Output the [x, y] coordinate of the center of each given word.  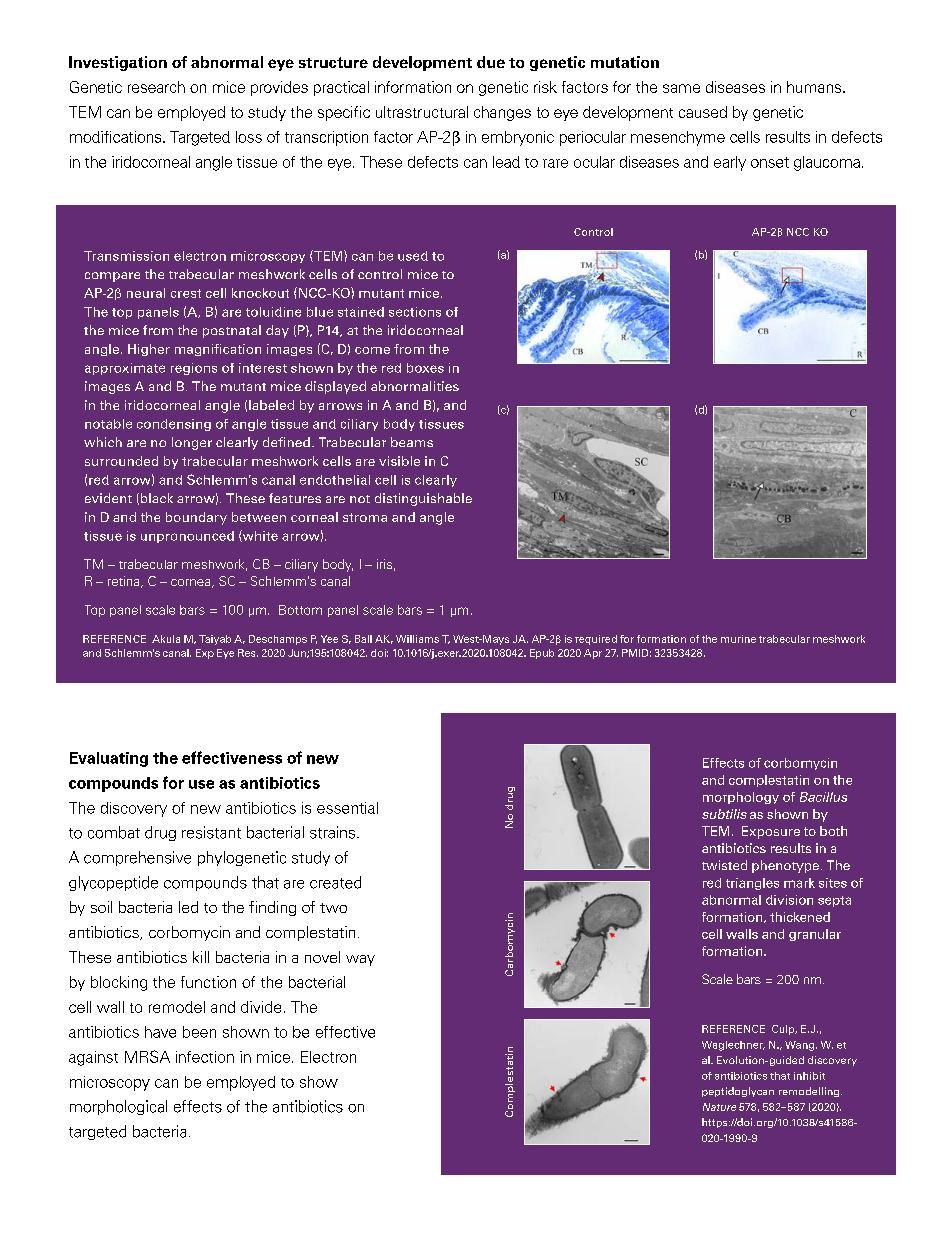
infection [205, 1057]
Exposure [771, 832]
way [360, 960]
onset [770, 162]
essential [347, 808]
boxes [425, 368]
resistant [211, 832]
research [156, 87]
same [681, 88]
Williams [417, 639]
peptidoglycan [738, 1092]
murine [738, 639]
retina [125, 582]
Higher [149, 350]
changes [502, 113]
